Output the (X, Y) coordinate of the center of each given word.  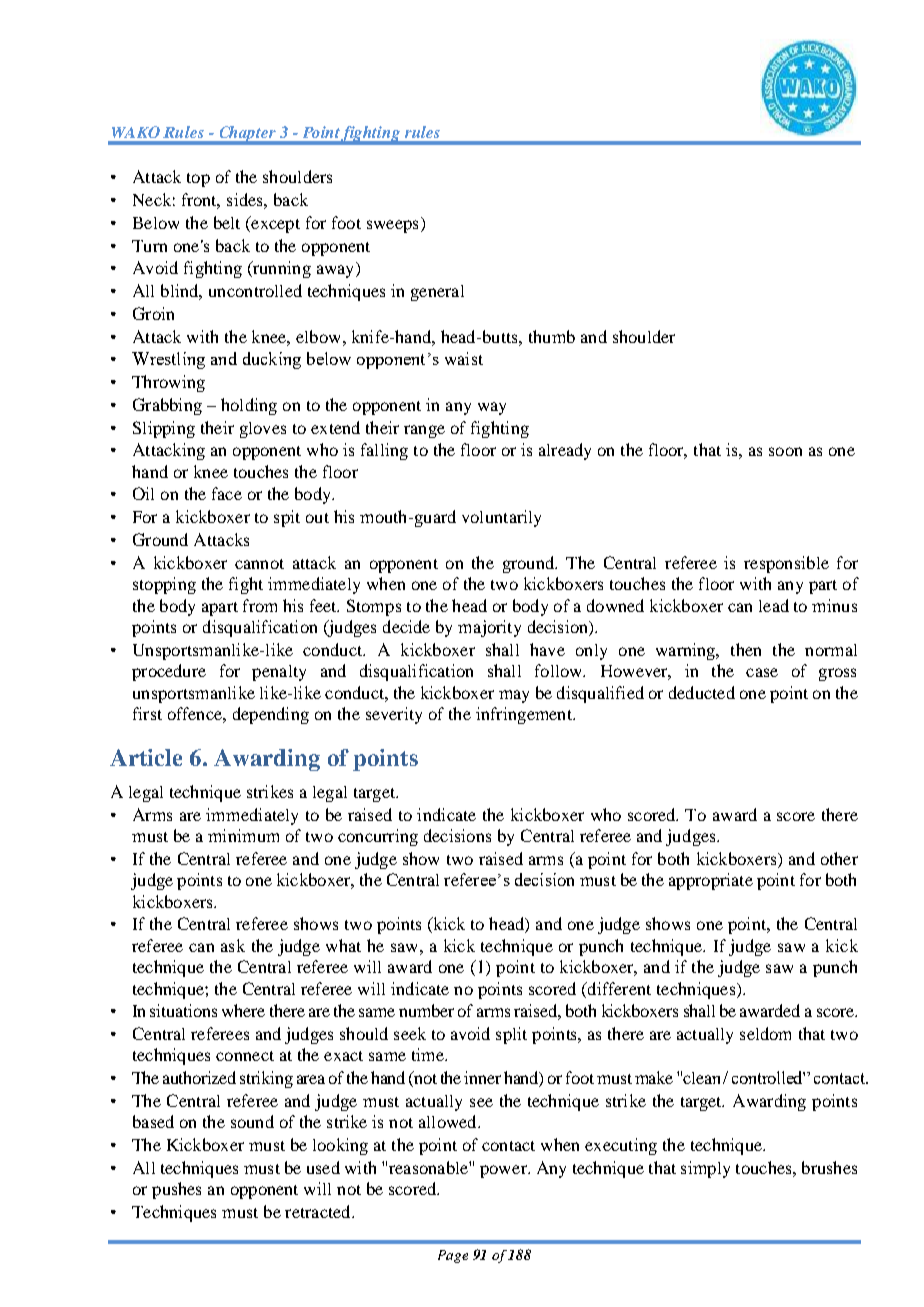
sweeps (392, 226)
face (227, 493)
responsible (786, 564)
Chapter (247, 135)
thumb (552, 336)
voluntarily (501, 518)
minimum (243, 835)
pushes (176, 1190)
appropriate (711, 881)
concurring (378, 837)
